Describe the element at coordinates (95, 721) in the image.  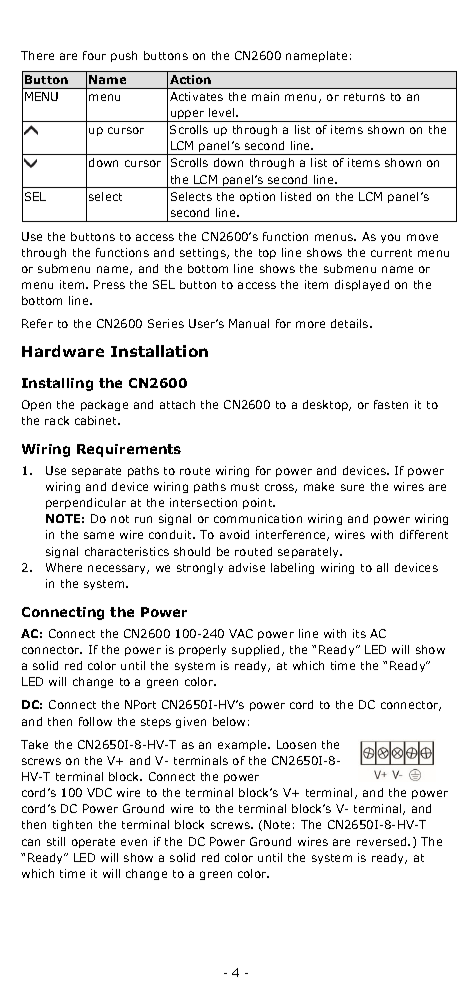
I see `follow` at that location.
